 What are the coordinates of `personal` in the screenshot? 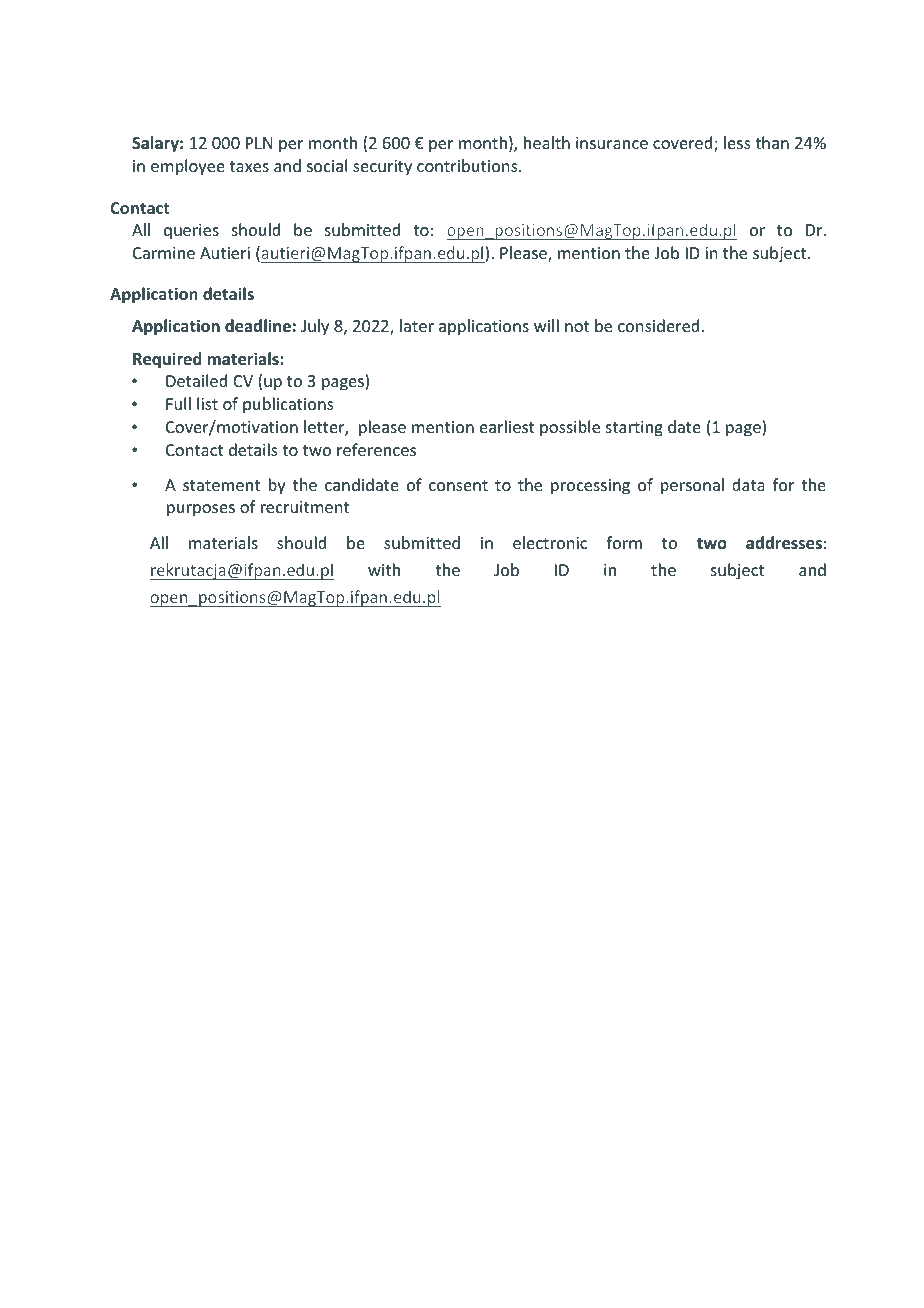 It's located at (692, 486).
